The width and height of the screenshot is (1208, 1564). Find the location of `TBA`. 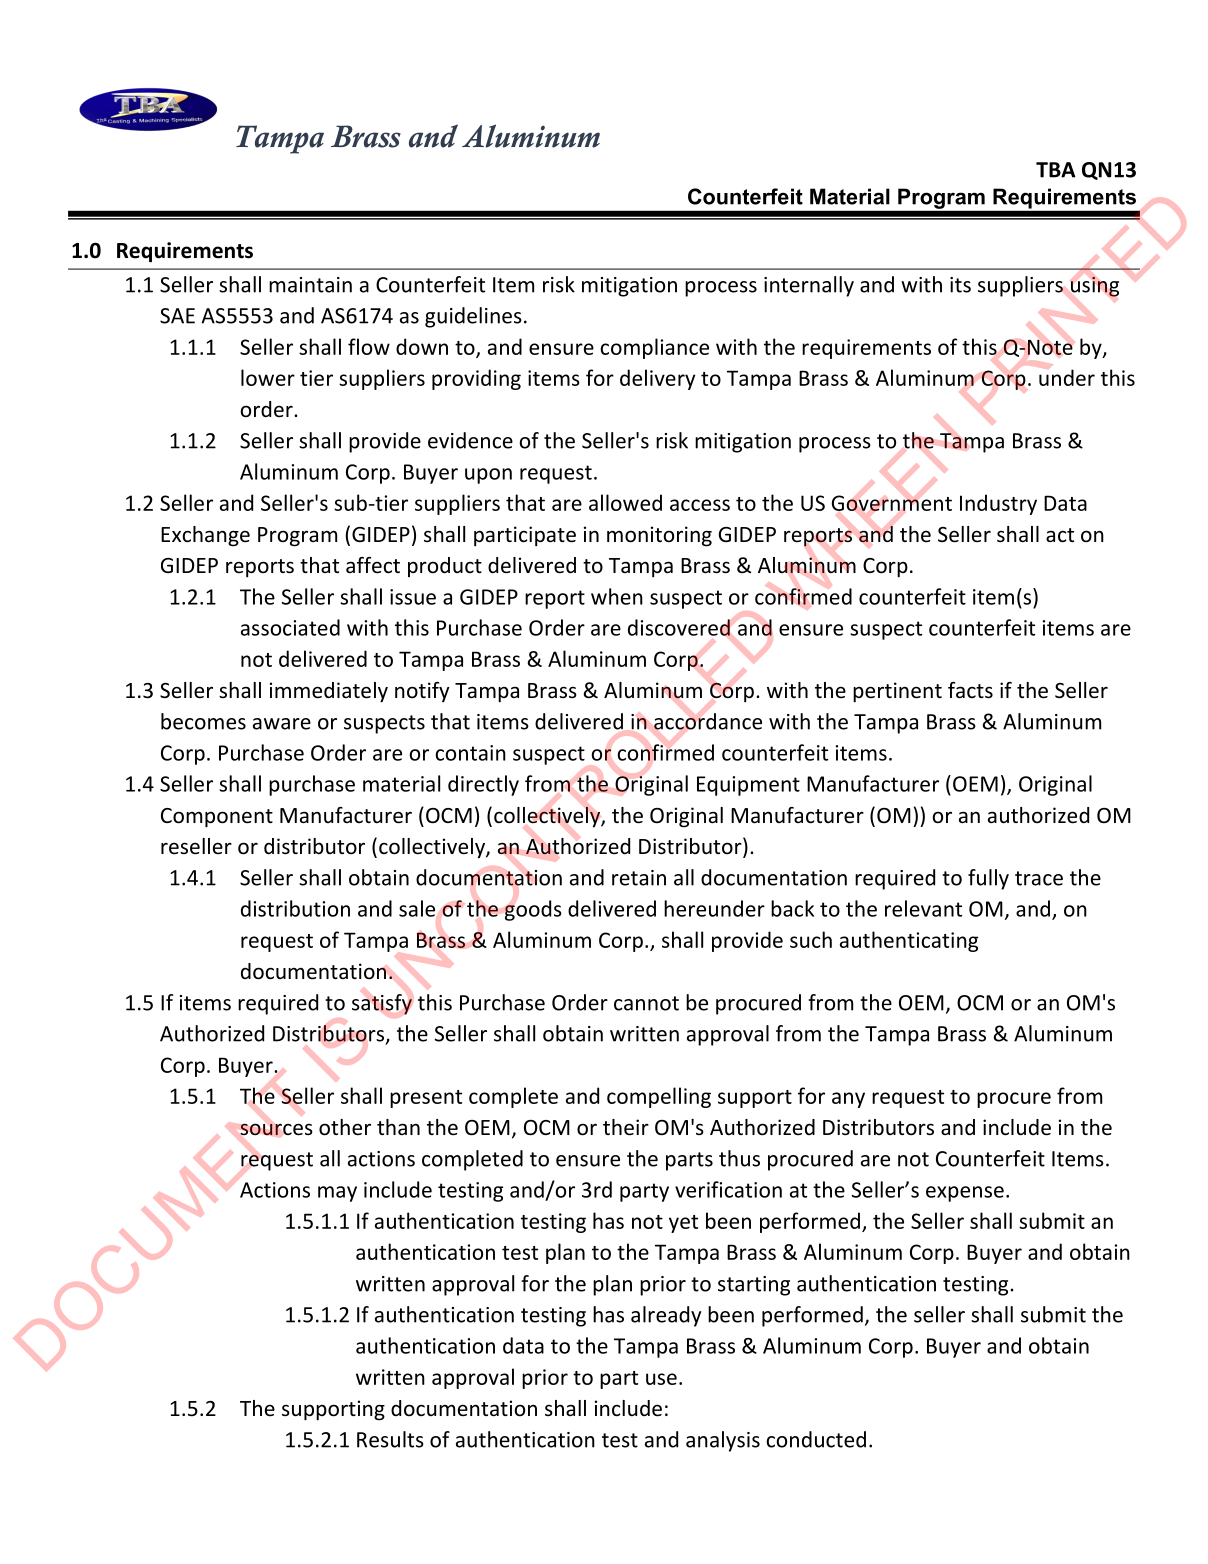

TBA is located at coordinates (1056, 170).
